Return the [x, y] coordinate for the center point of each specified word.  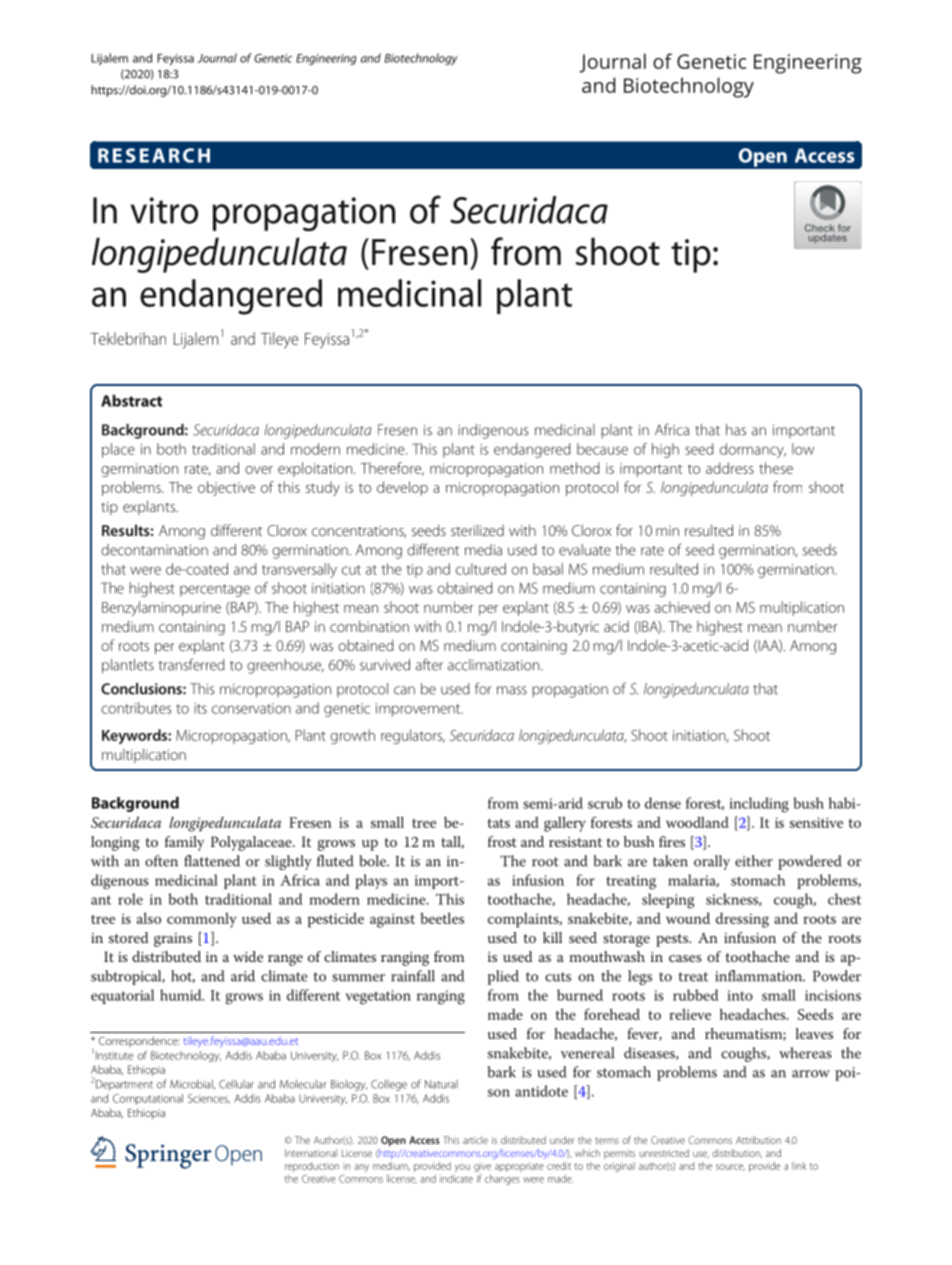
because [602, 449]
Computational [148, 1099]
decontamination [154, 550]
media [483, 550]
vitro [164, 210]
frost [502, 841]
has [736, 430]
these [776, 468]
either [754, 861]
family [184, 843]
